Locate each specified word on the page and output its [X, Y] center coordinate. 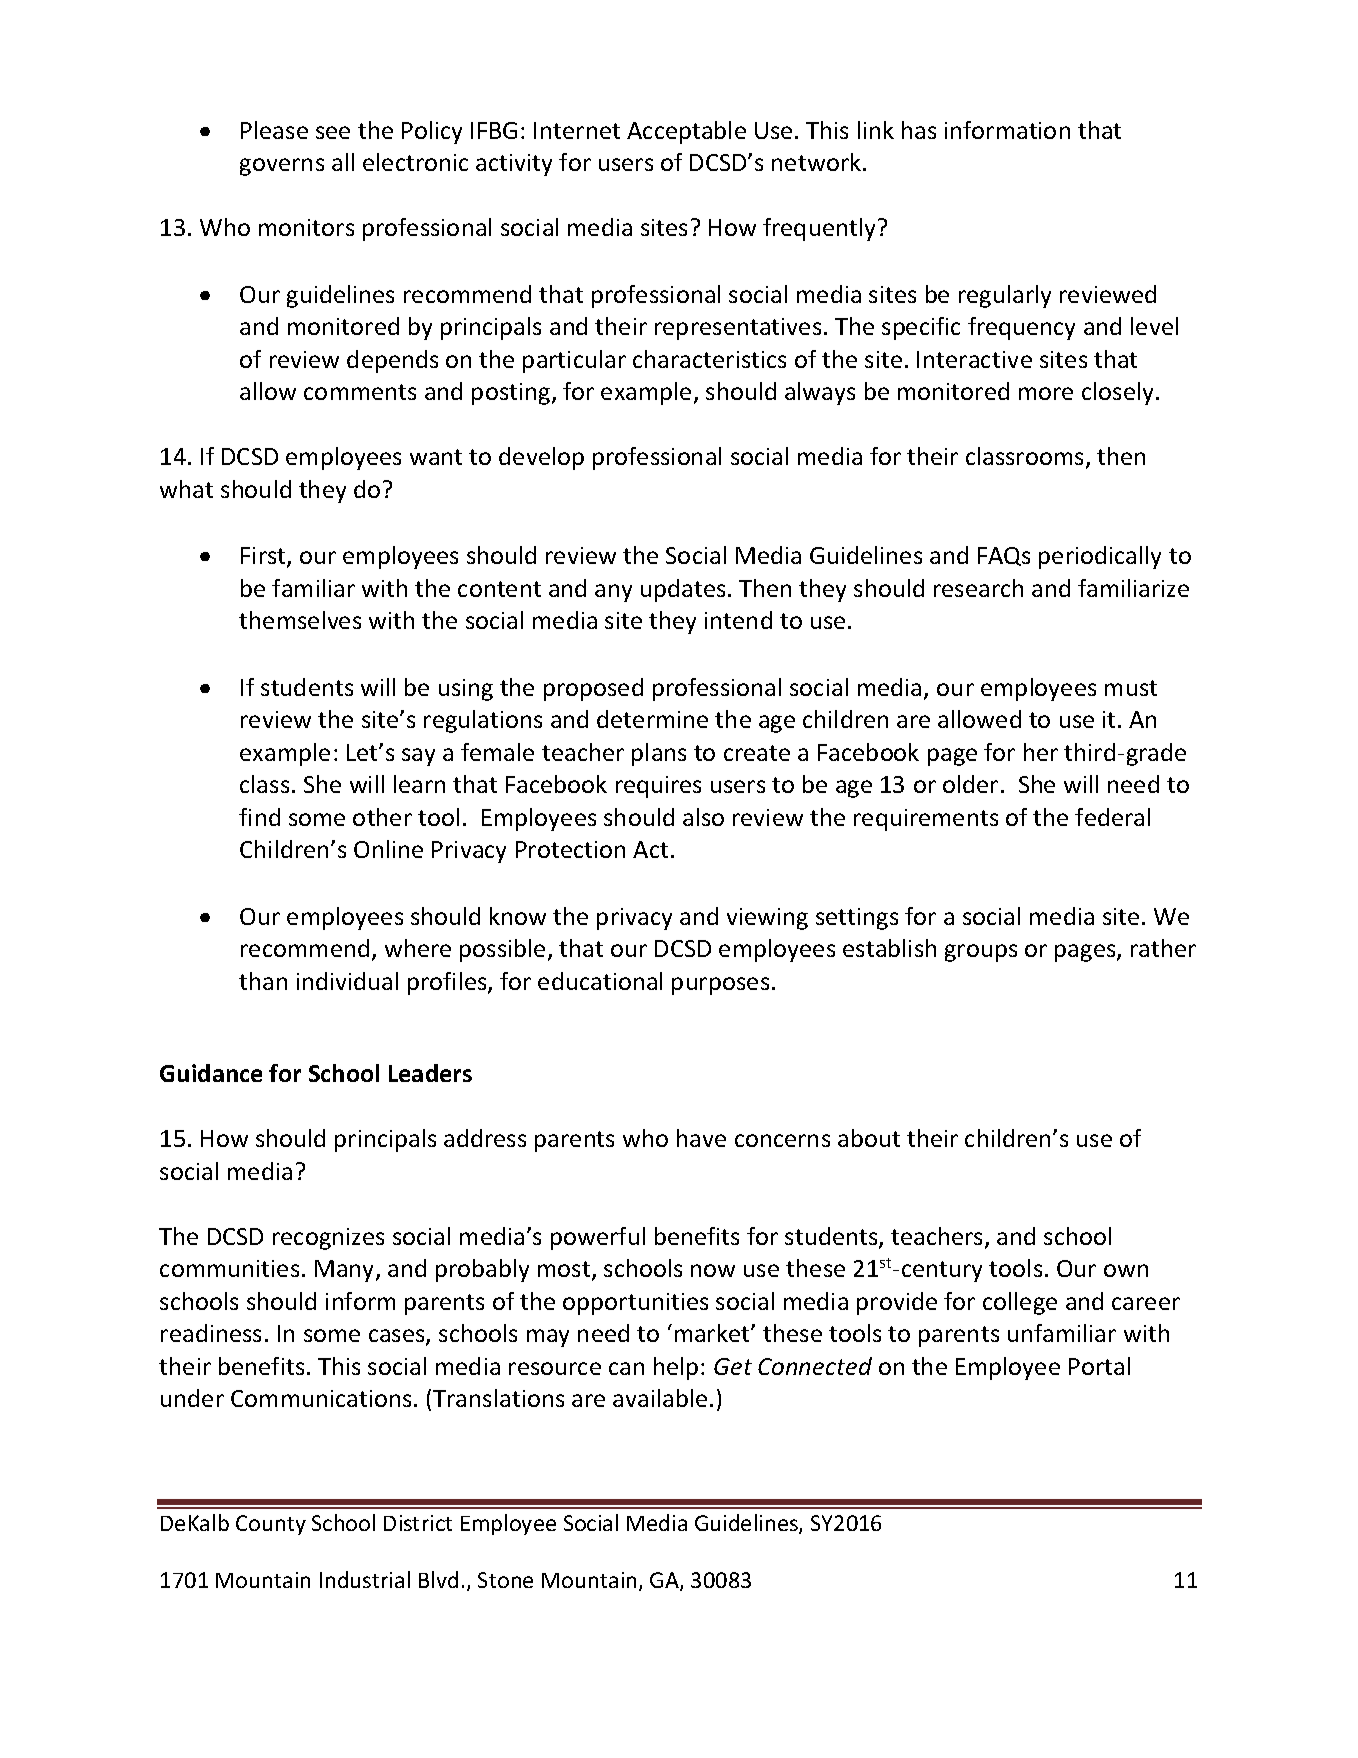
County [271, 1525]
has [919, 130]
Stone [505, 1580]
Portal [1099, 1366]
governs [282, 167]
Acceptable [686, 132]
